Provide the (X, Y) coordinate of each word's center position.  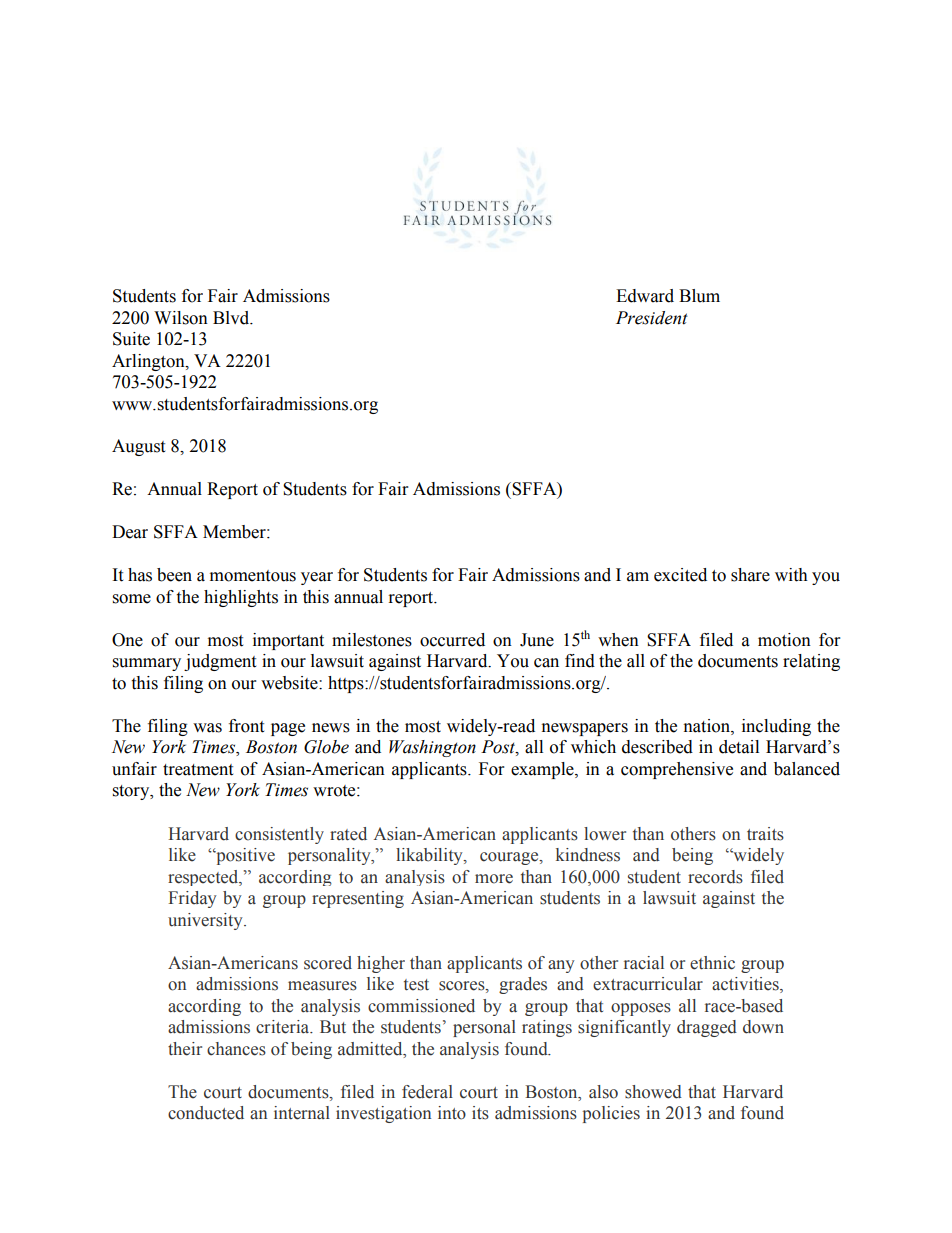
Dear (130, 532)
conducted (206, 1113)
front (246, 726)
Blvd (232, 318)
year (317, 578)
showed (653, 1092)
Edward (645, 296)
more (494, 879)
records (715, 877)
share (750, 575)
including (776, 727)
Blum (699, 296)
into (452, 1113)
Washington (432, 748)
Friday (192, 899)
